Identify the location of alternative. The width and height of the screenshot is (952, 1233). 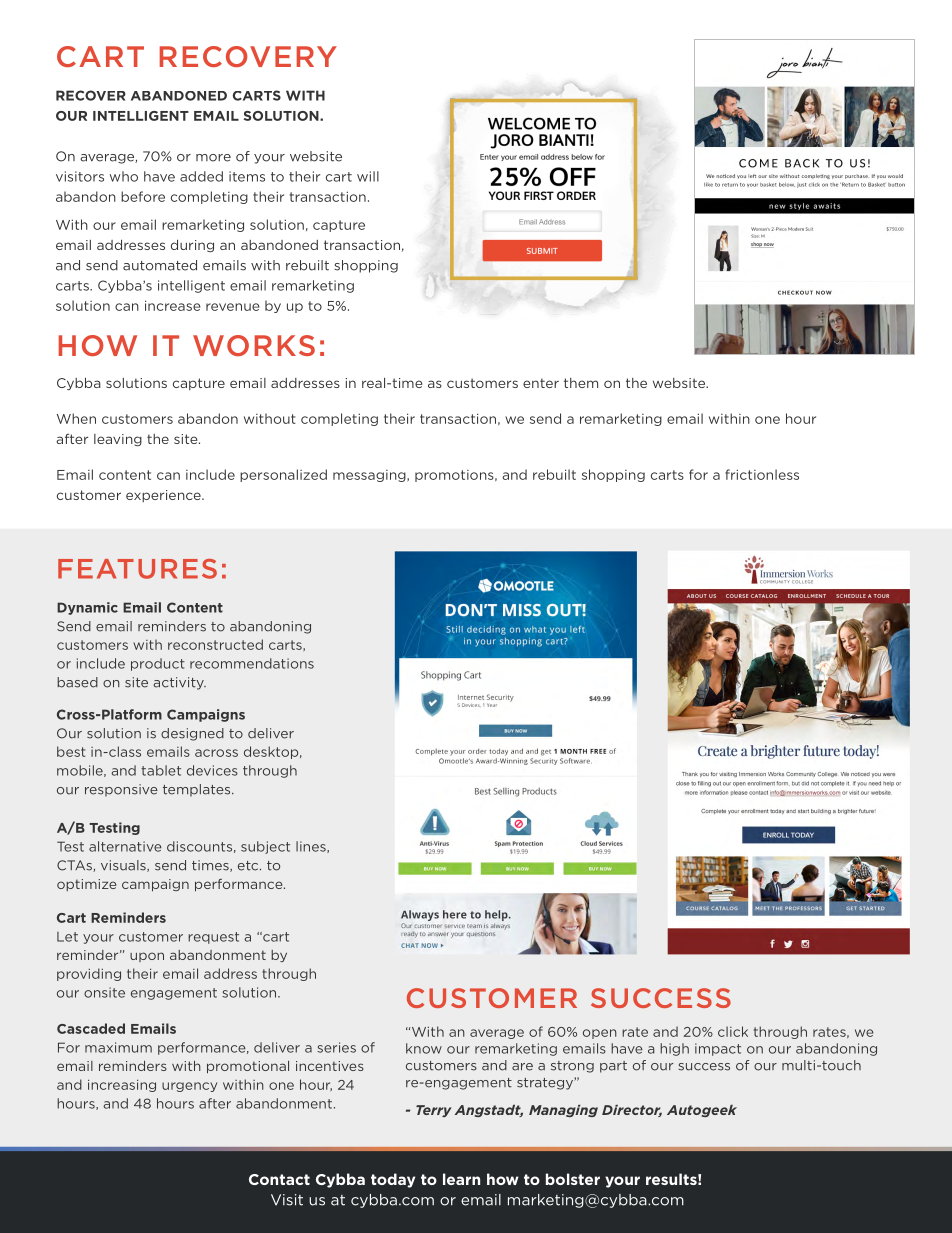
(125, 846).
